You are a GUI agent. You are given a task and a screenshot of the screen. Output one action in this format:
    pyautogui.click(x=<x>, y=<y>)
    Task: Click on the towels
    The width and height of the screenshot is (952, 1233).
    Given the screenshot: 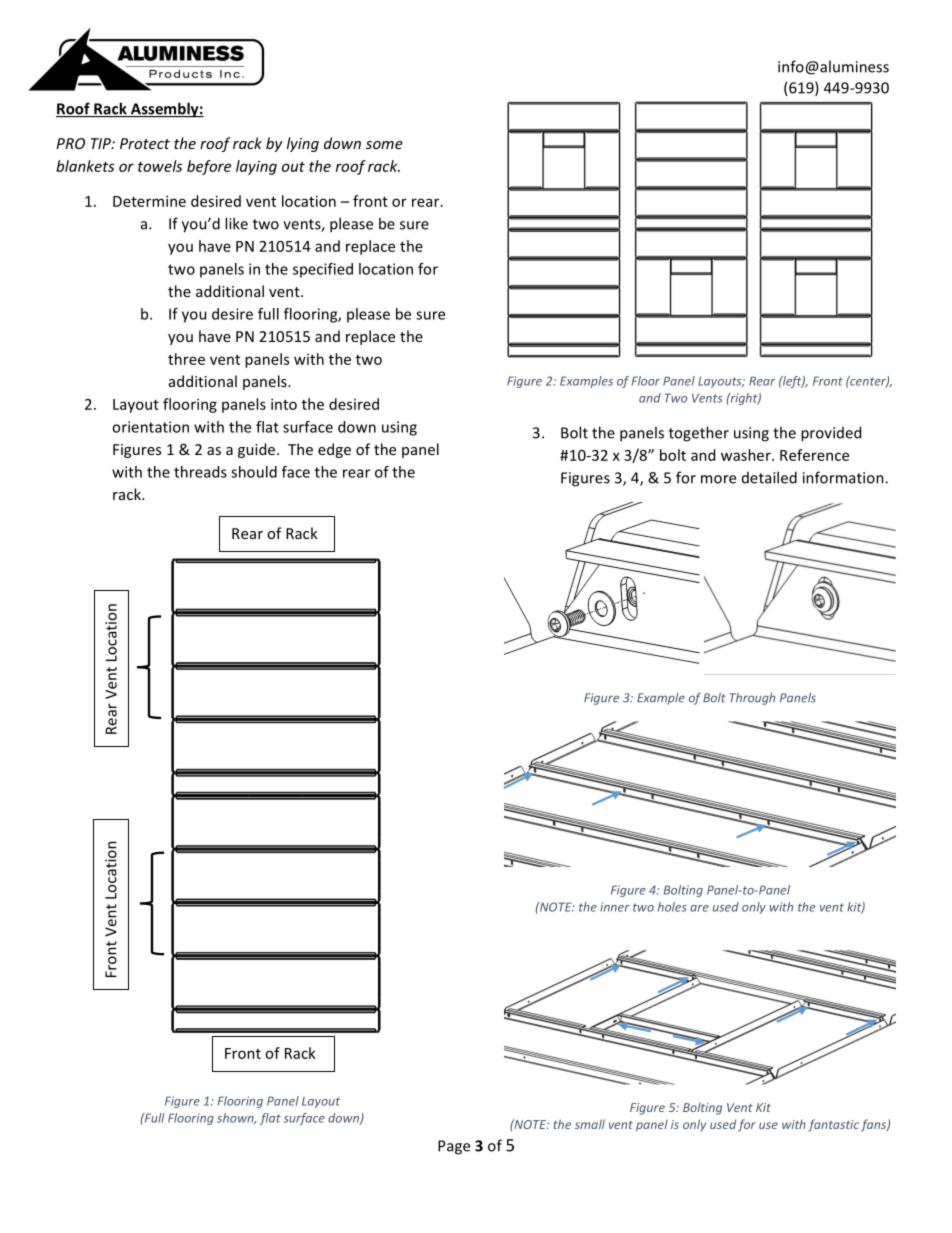 What is the action you would take?
    pyautogui.click(x=160, y=166)
